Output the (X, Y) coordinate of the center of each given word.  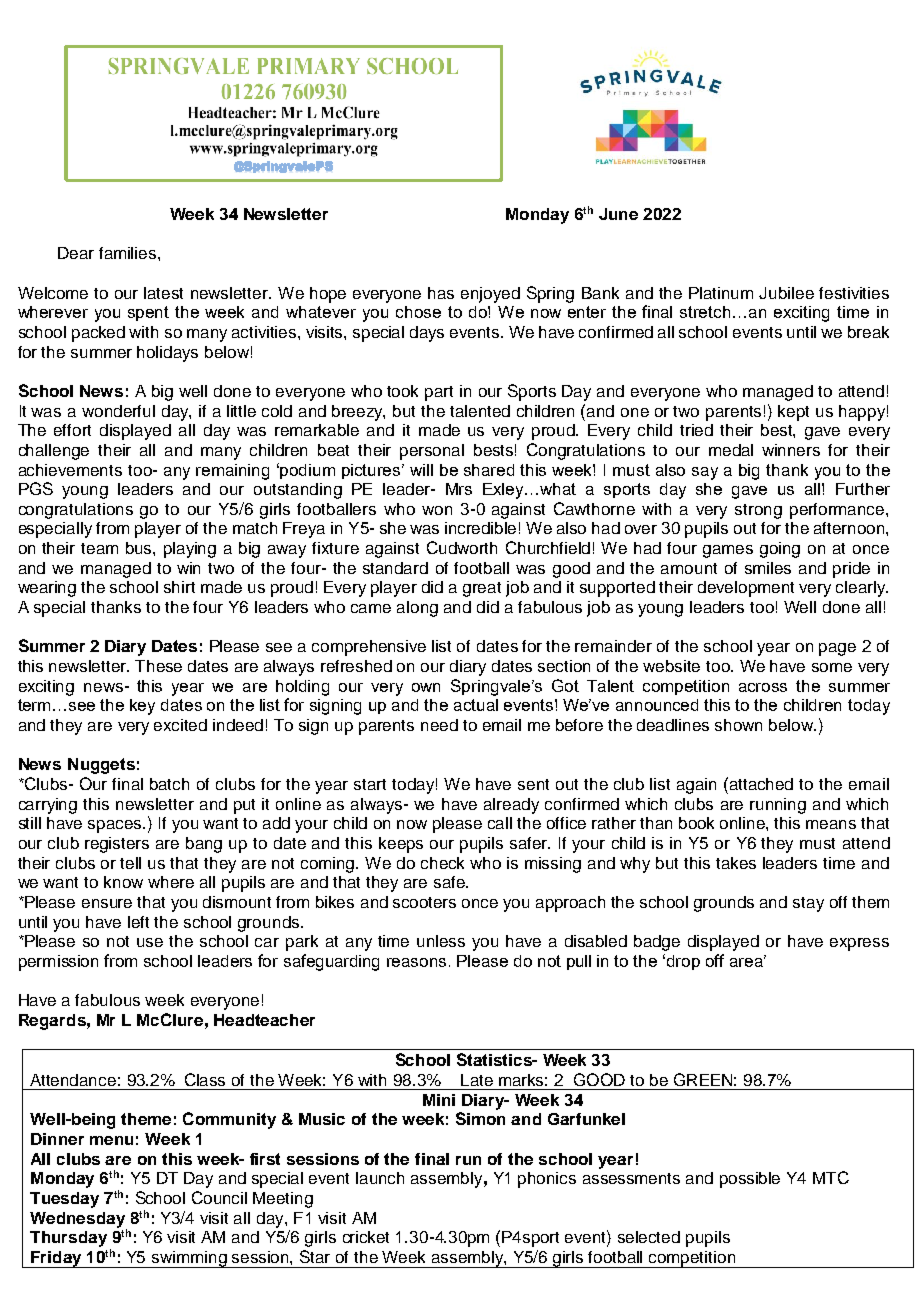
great (482, 589)
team (99, 548)
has (441, 293)
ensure (107, 903)
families (129, 253)
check (442, 863)
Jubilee (786, 293)
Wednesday (78, 1221)
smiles (768, 568)
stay (808, 904)
